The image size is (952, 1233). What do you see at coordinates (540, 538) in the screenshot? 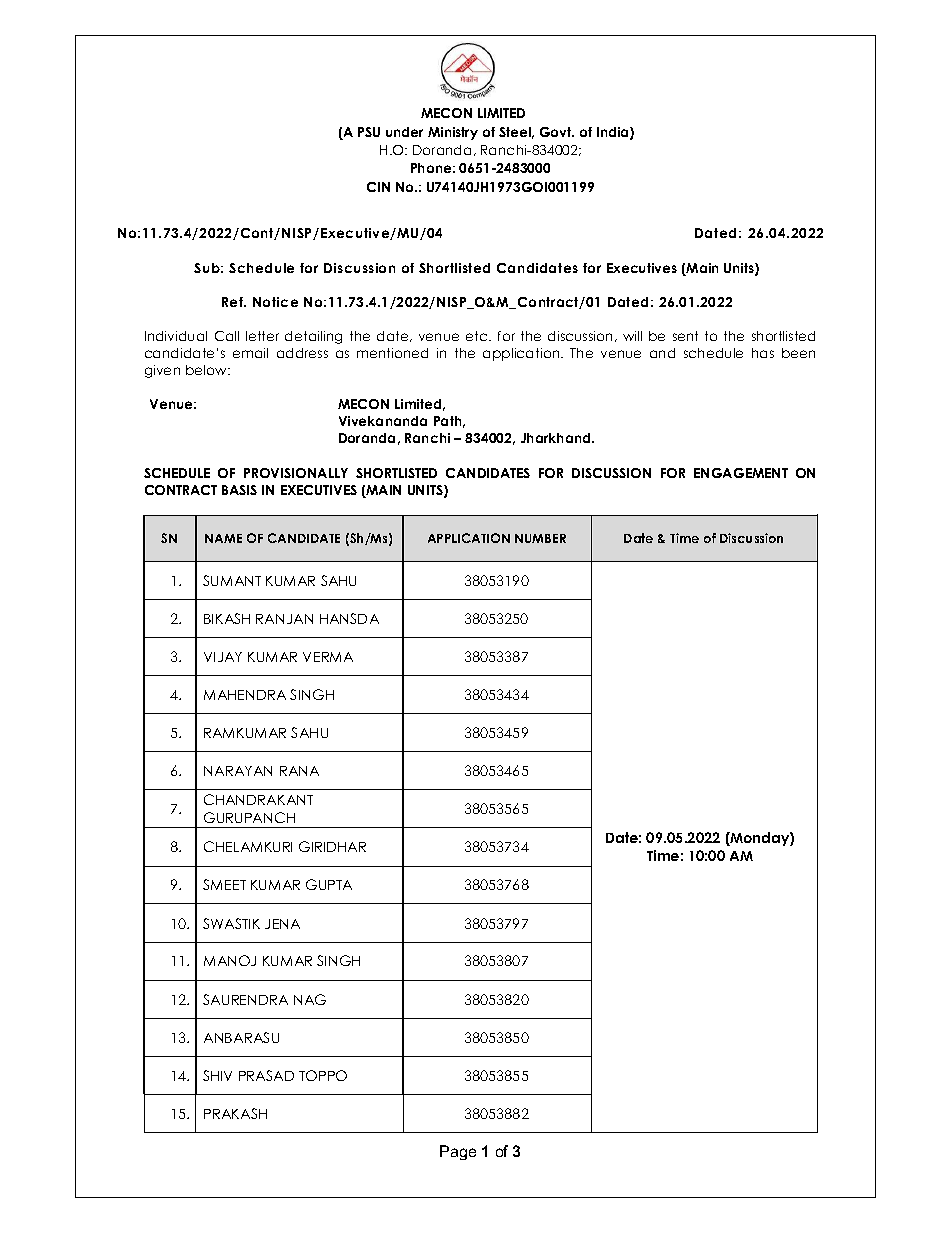
I see `NUMBER` at bounding box center [540, 538].
